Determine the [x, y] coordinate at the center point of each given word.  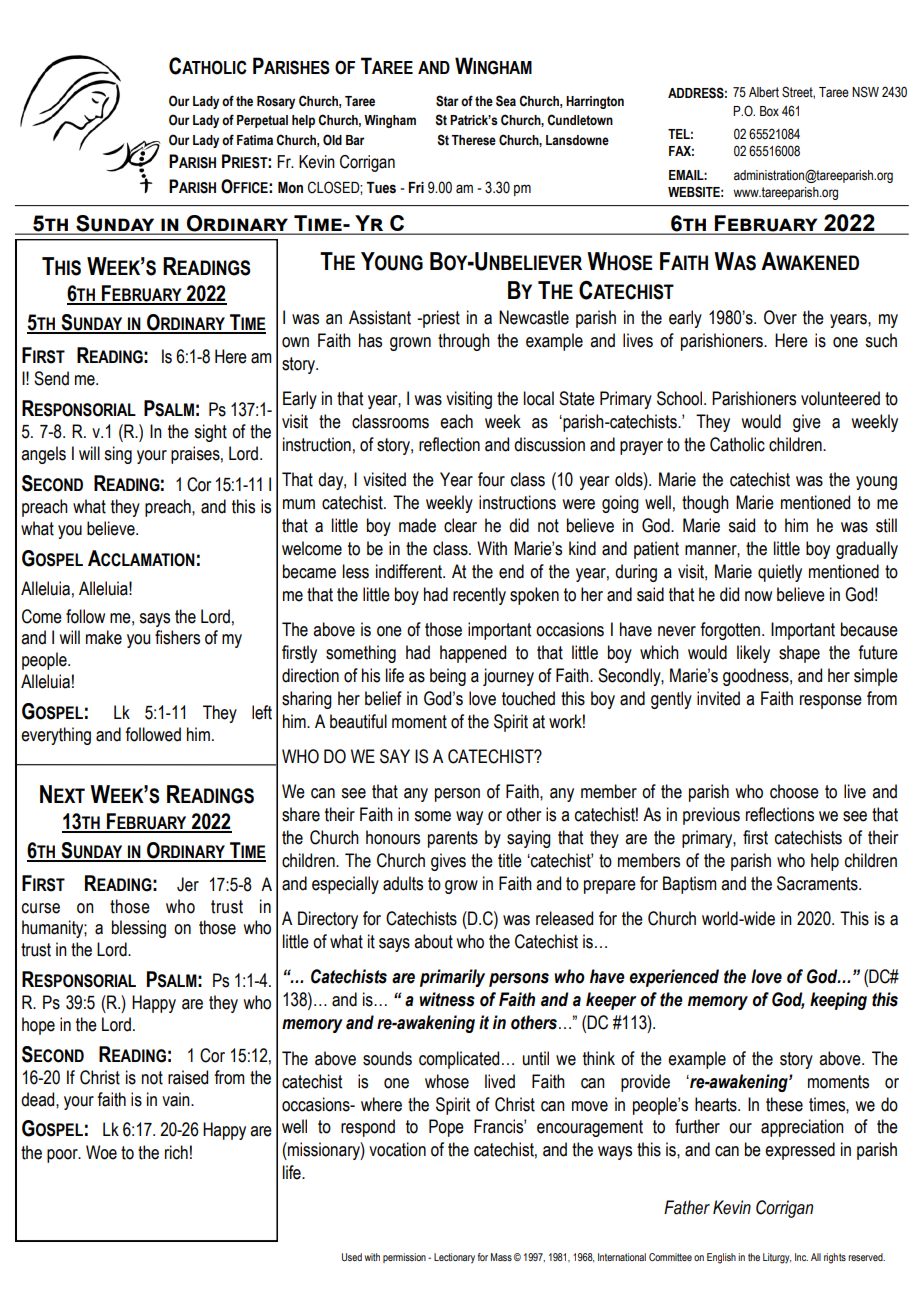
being [448, 677]
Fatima [255, 140]
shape [799, 654]
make [104, 637]
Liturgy [777, 1258]
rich [176, 1152]
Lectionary [454, 1258]
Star [447, 101]
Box [769, 111]
